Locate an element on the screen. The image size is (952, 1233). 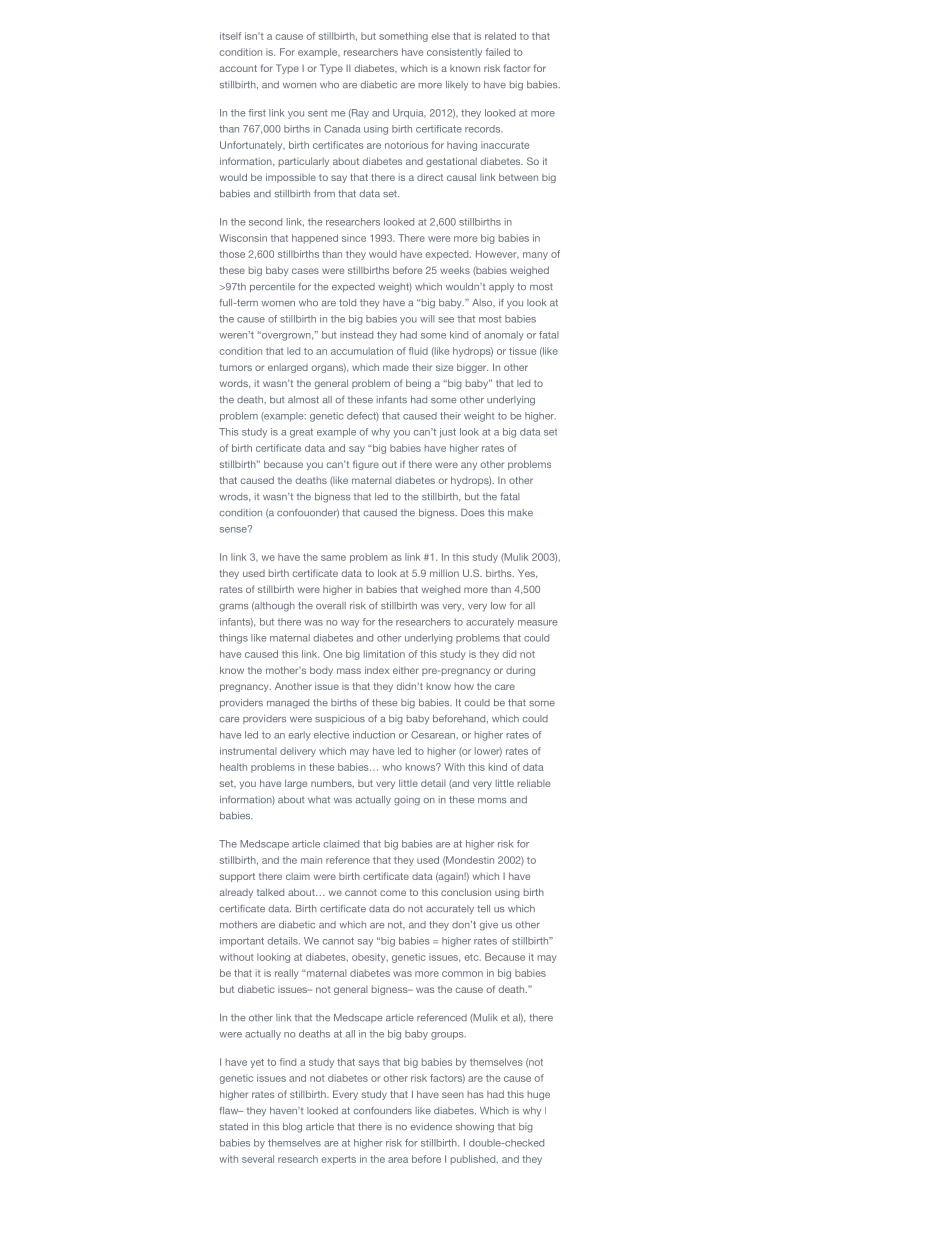
percentile is located at coordinates (272, 287).
